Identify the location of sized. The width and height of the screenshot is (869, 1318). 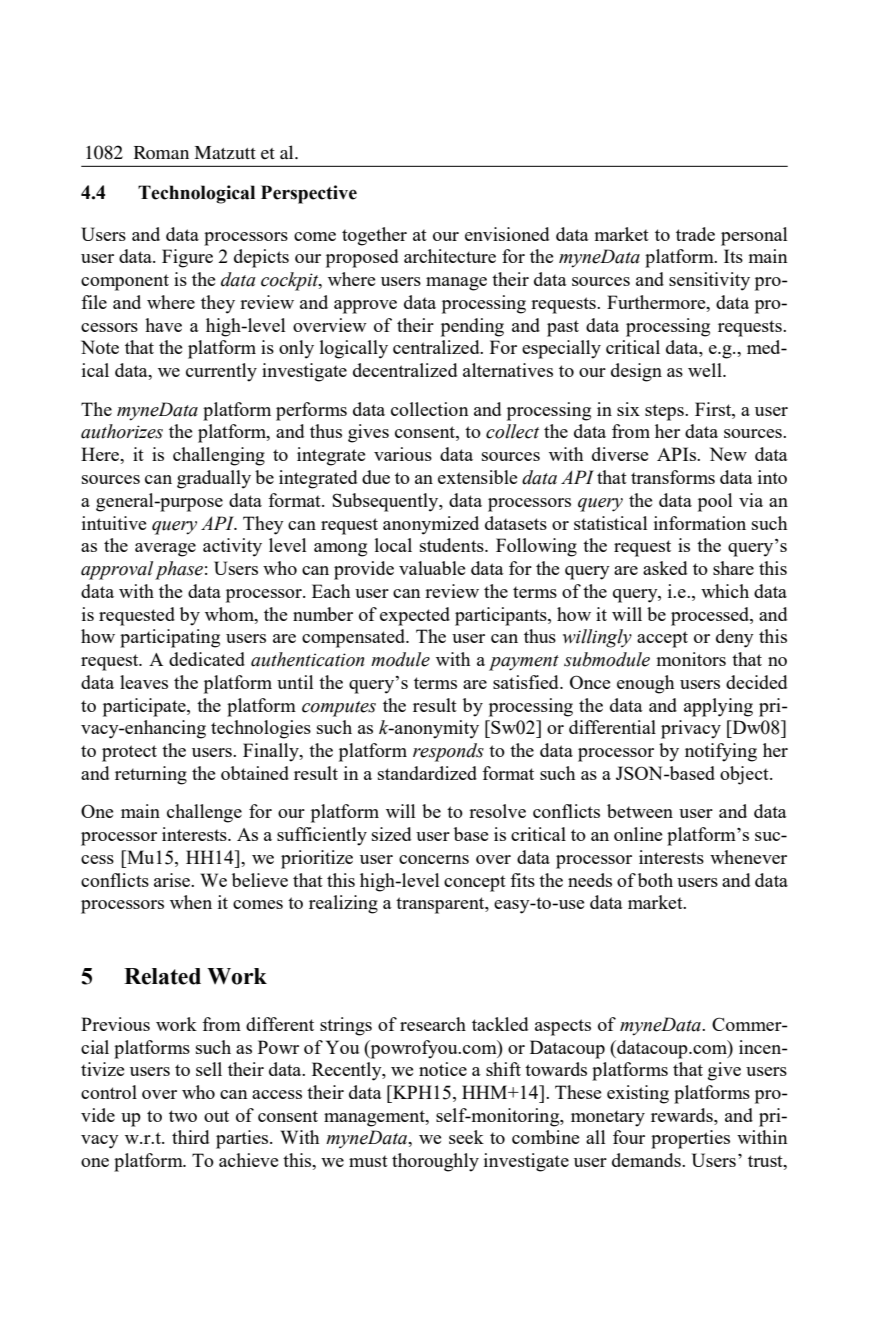
(392, 834).
